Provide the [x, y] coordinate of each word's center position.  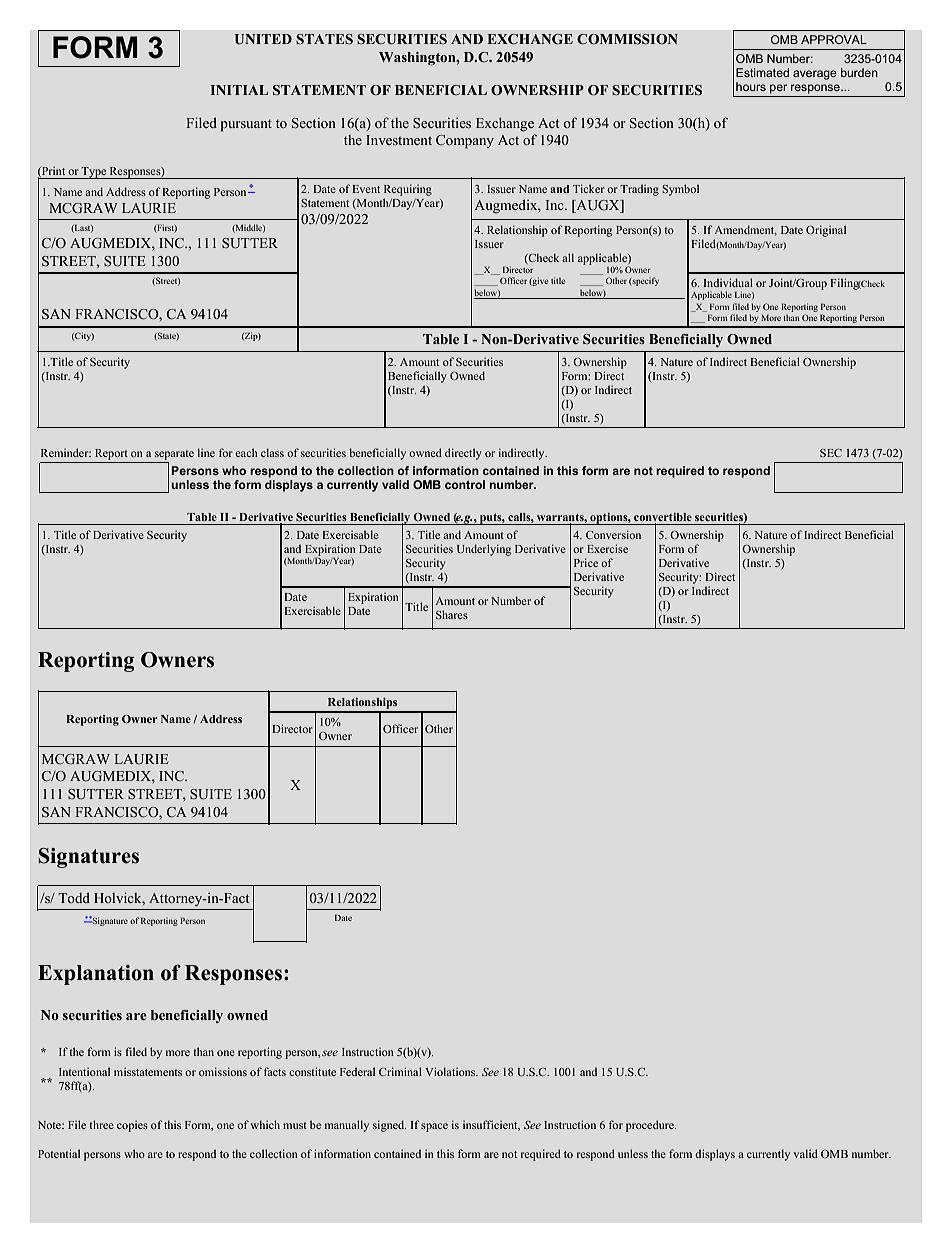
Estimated [762, 72]
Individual [728, 282]
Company [465, 142]
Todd [74, 897]
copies [132, 1126]
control [465, 484]
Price [586, 562]
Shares [452, 614]
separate [174, 455]
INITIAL [239, 90]
